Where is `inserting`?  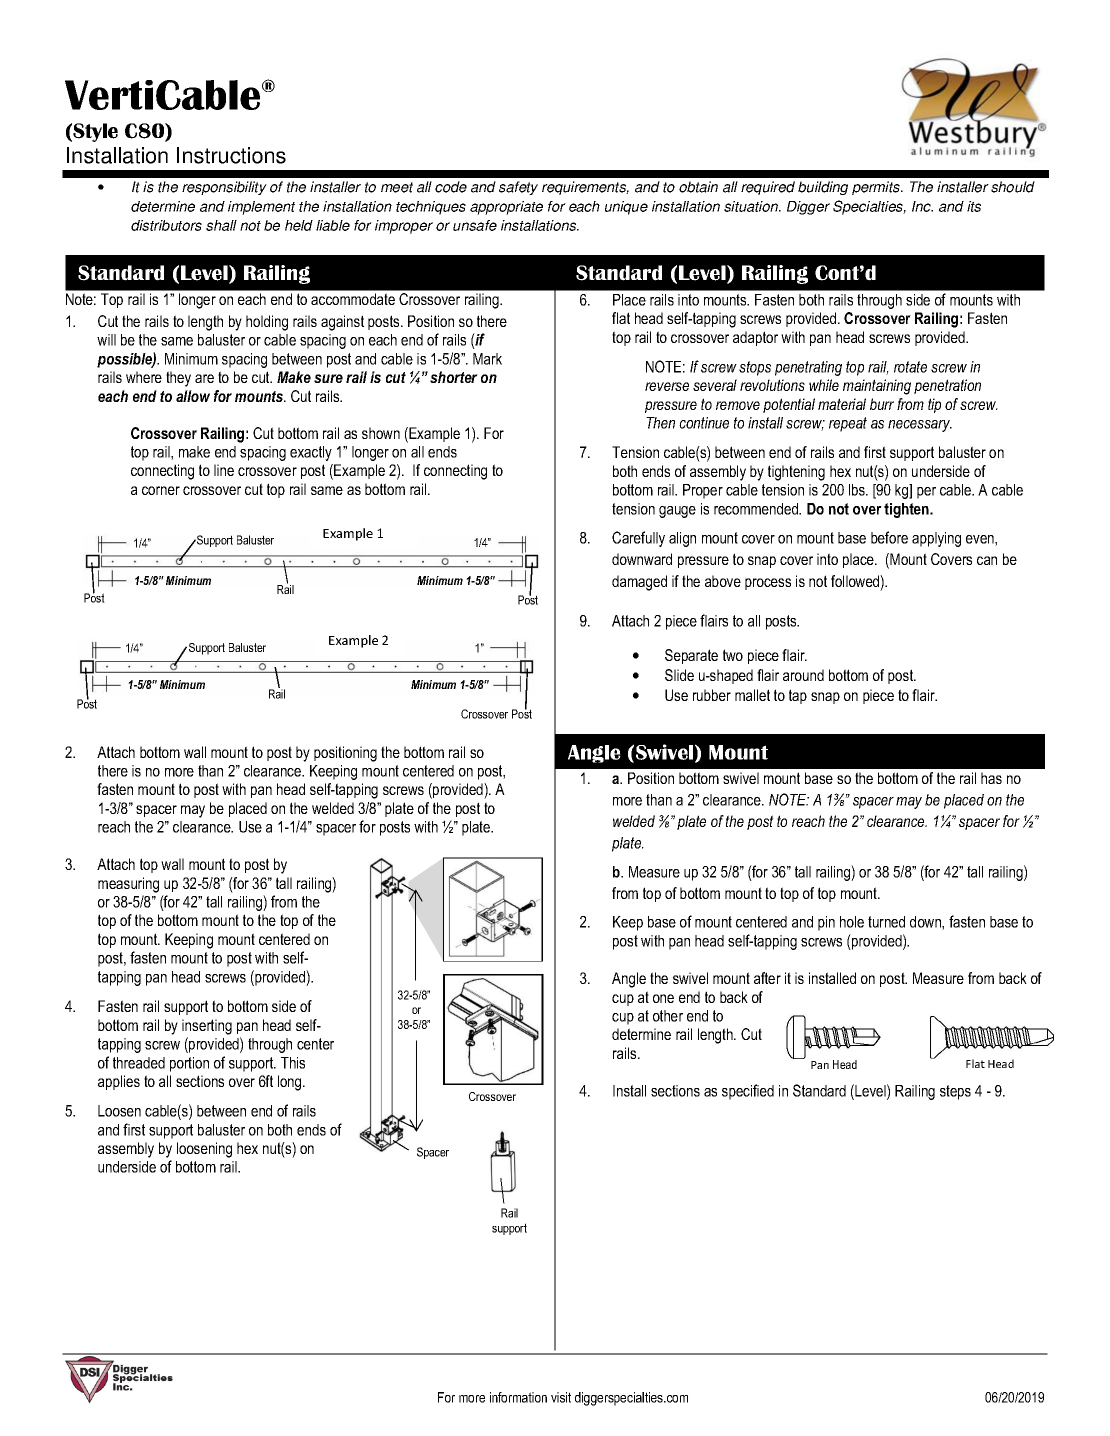 inserting is located at coordinates (207, 1027).
